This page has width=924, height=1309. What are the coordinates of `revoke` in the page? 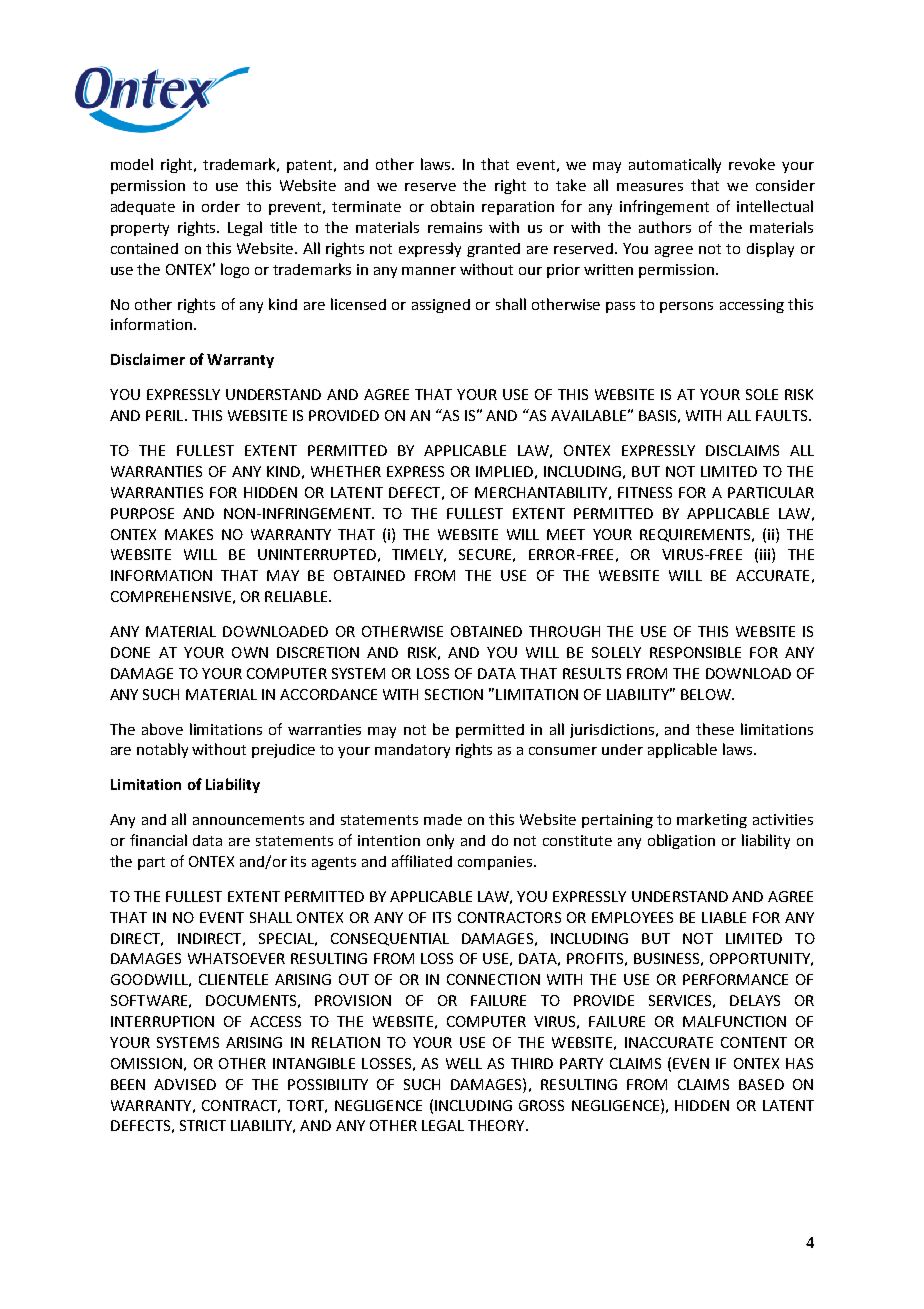 It's located at (752, 164).
